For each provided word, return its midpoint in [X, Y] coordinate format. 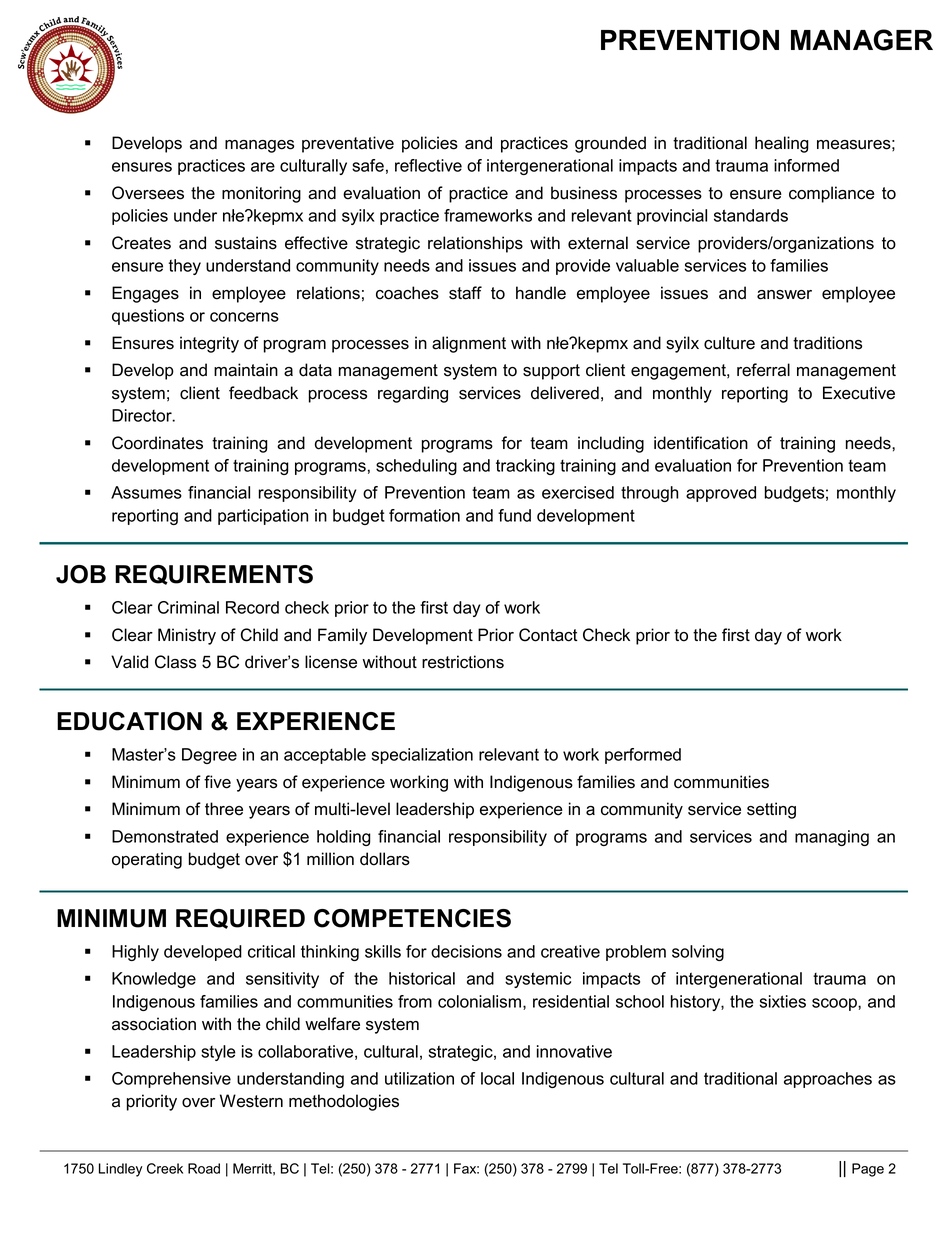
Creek [165, 1168]
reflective [428, 165]
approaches [828, 1080]
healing [782, 144]
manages [259, 146]
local [497, 1078]
